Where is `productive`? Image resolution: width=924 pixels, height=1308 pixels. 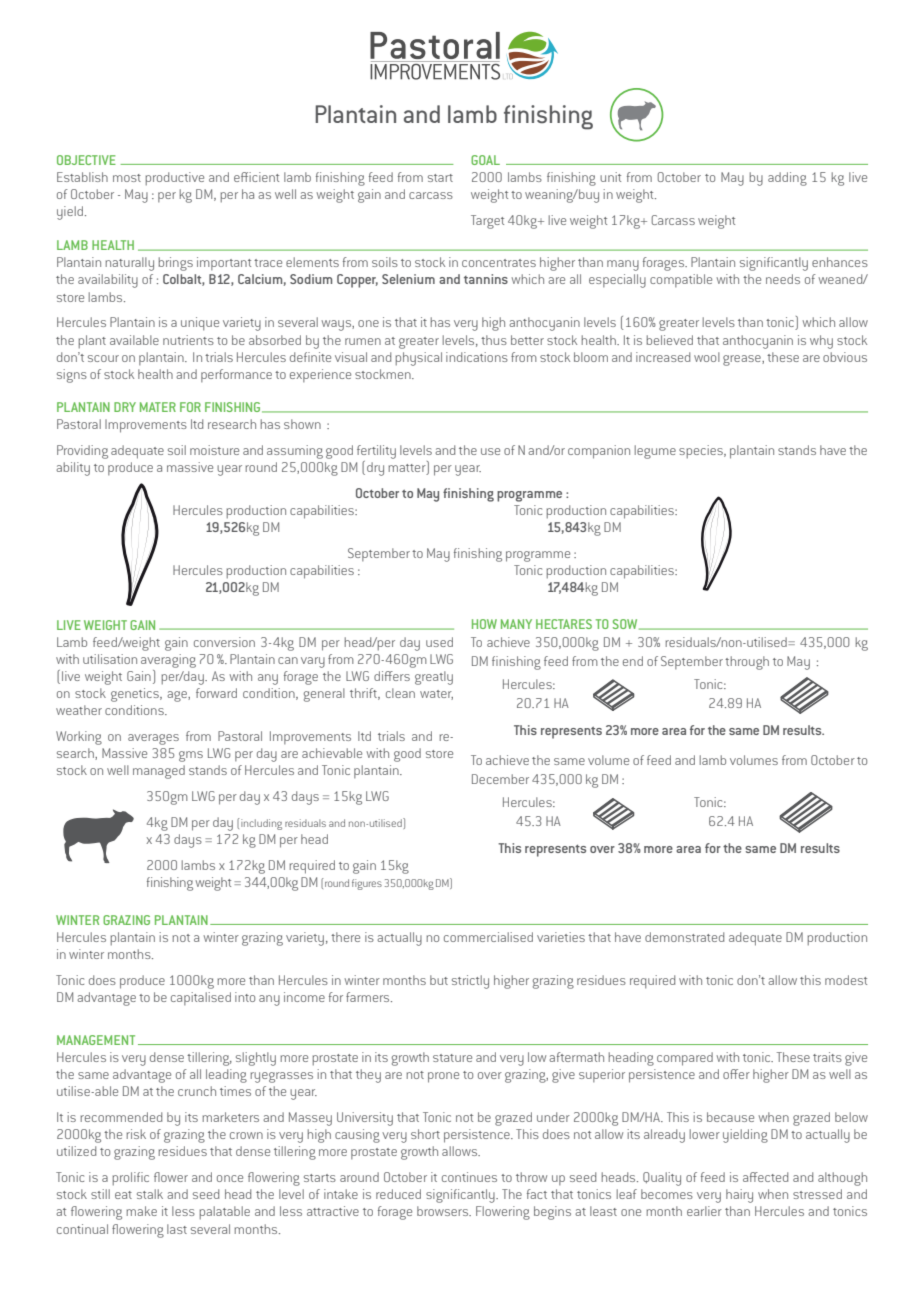
productive is located at coordinates (175, 179).
